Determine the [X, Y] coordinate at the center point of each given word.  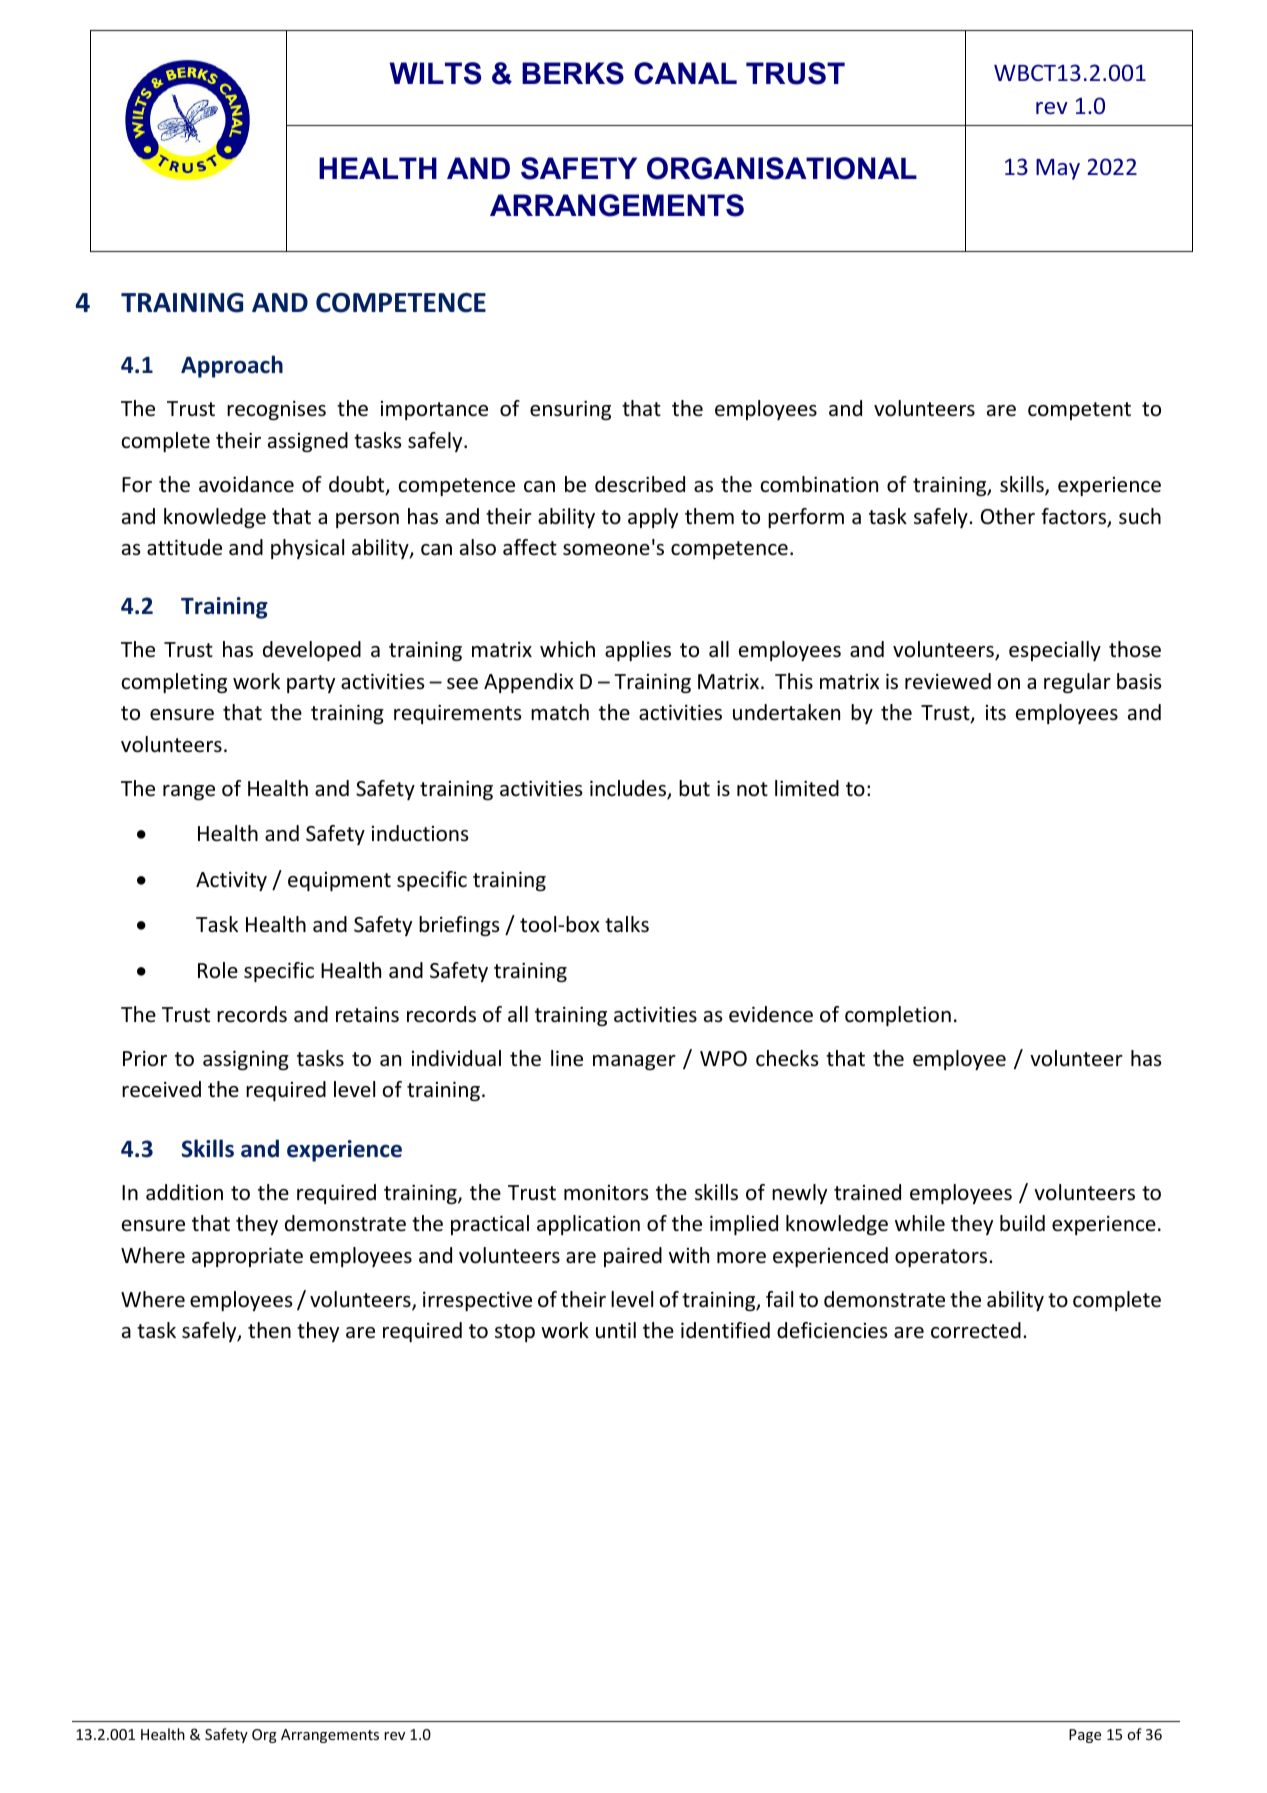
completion [898, 1016]
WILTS [435, 73]
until [616, 1330]
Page [1085, 1736]
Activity [231, 881]
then [269, 1330]
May [1058, 169]
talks [627, 924]
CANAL [685, 73]
